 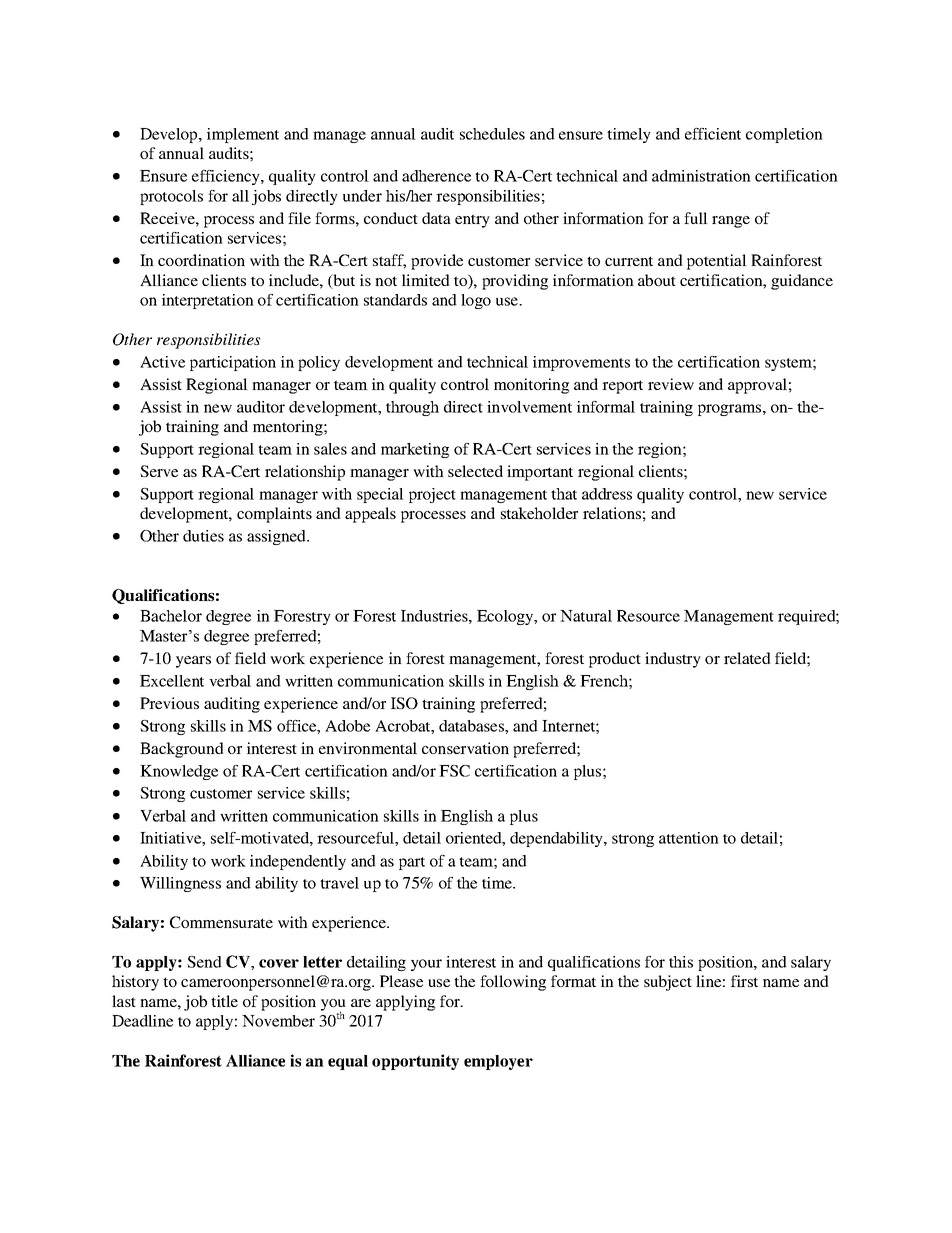 What do you see at coordinates (498, 1062) in the screenshot?
I see `employer` at bounding box center [498, 1062].
